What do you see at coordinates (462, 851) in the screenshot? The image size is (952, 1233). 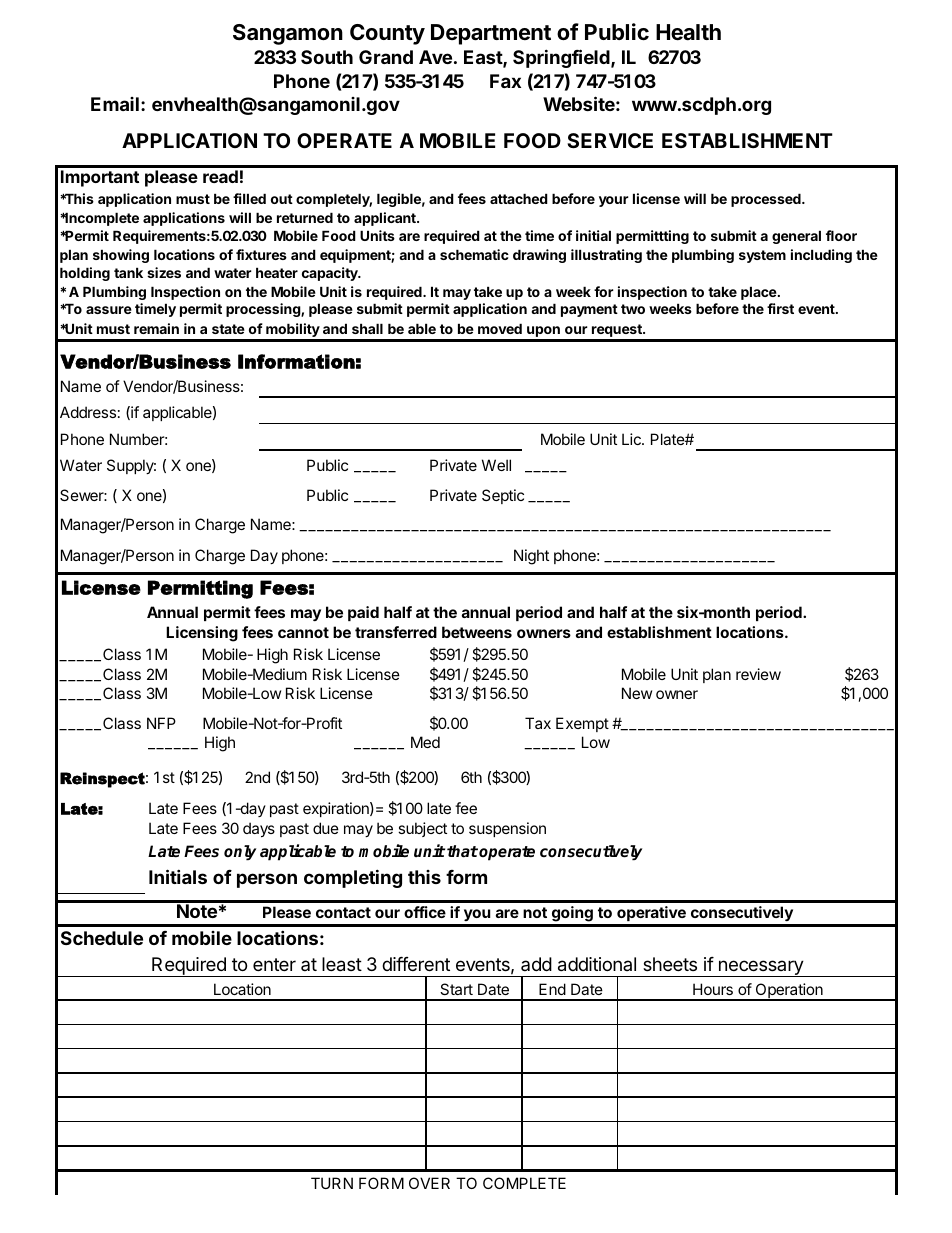 I see `that` at bounding box center [462, 851].
